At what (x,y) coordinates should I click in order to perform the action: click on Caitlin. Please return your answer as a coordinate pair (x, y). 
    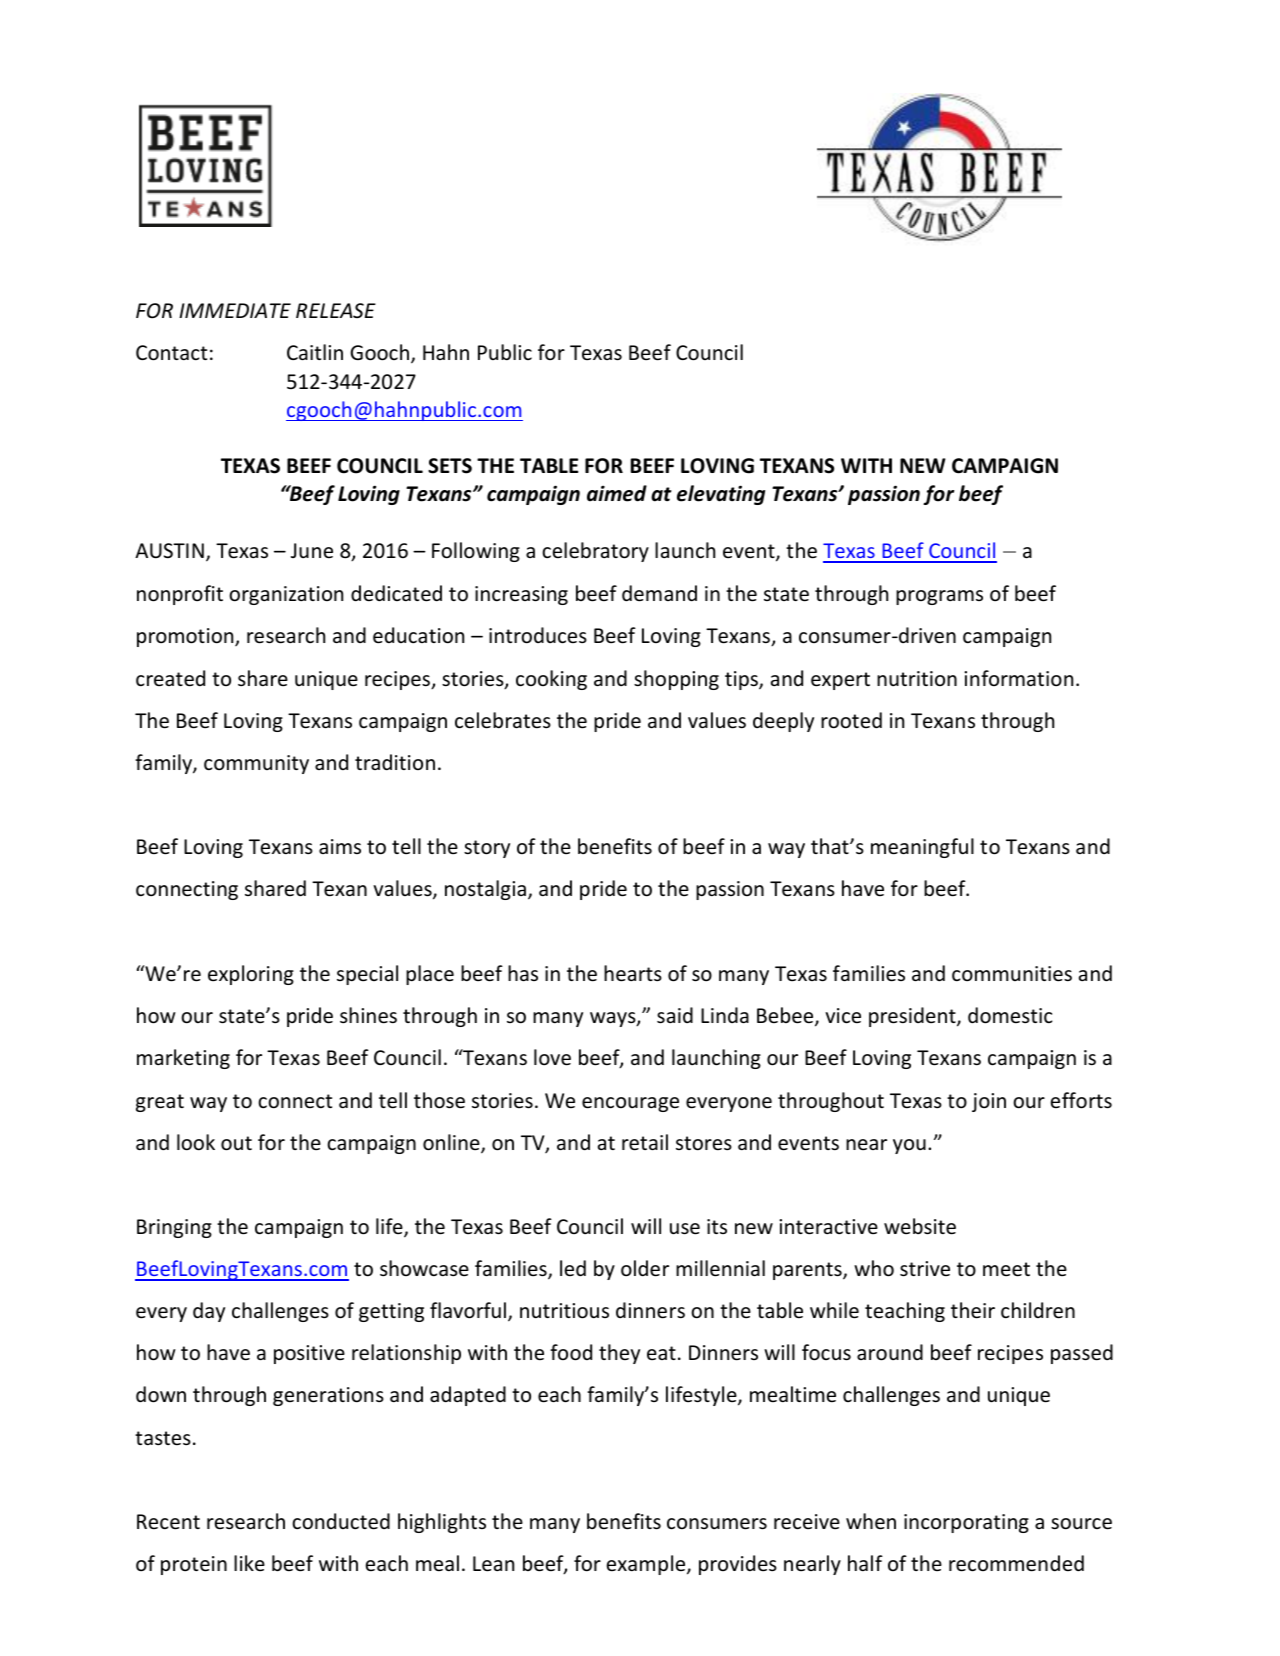
    Looking at the image, I should click on (315, 352).
